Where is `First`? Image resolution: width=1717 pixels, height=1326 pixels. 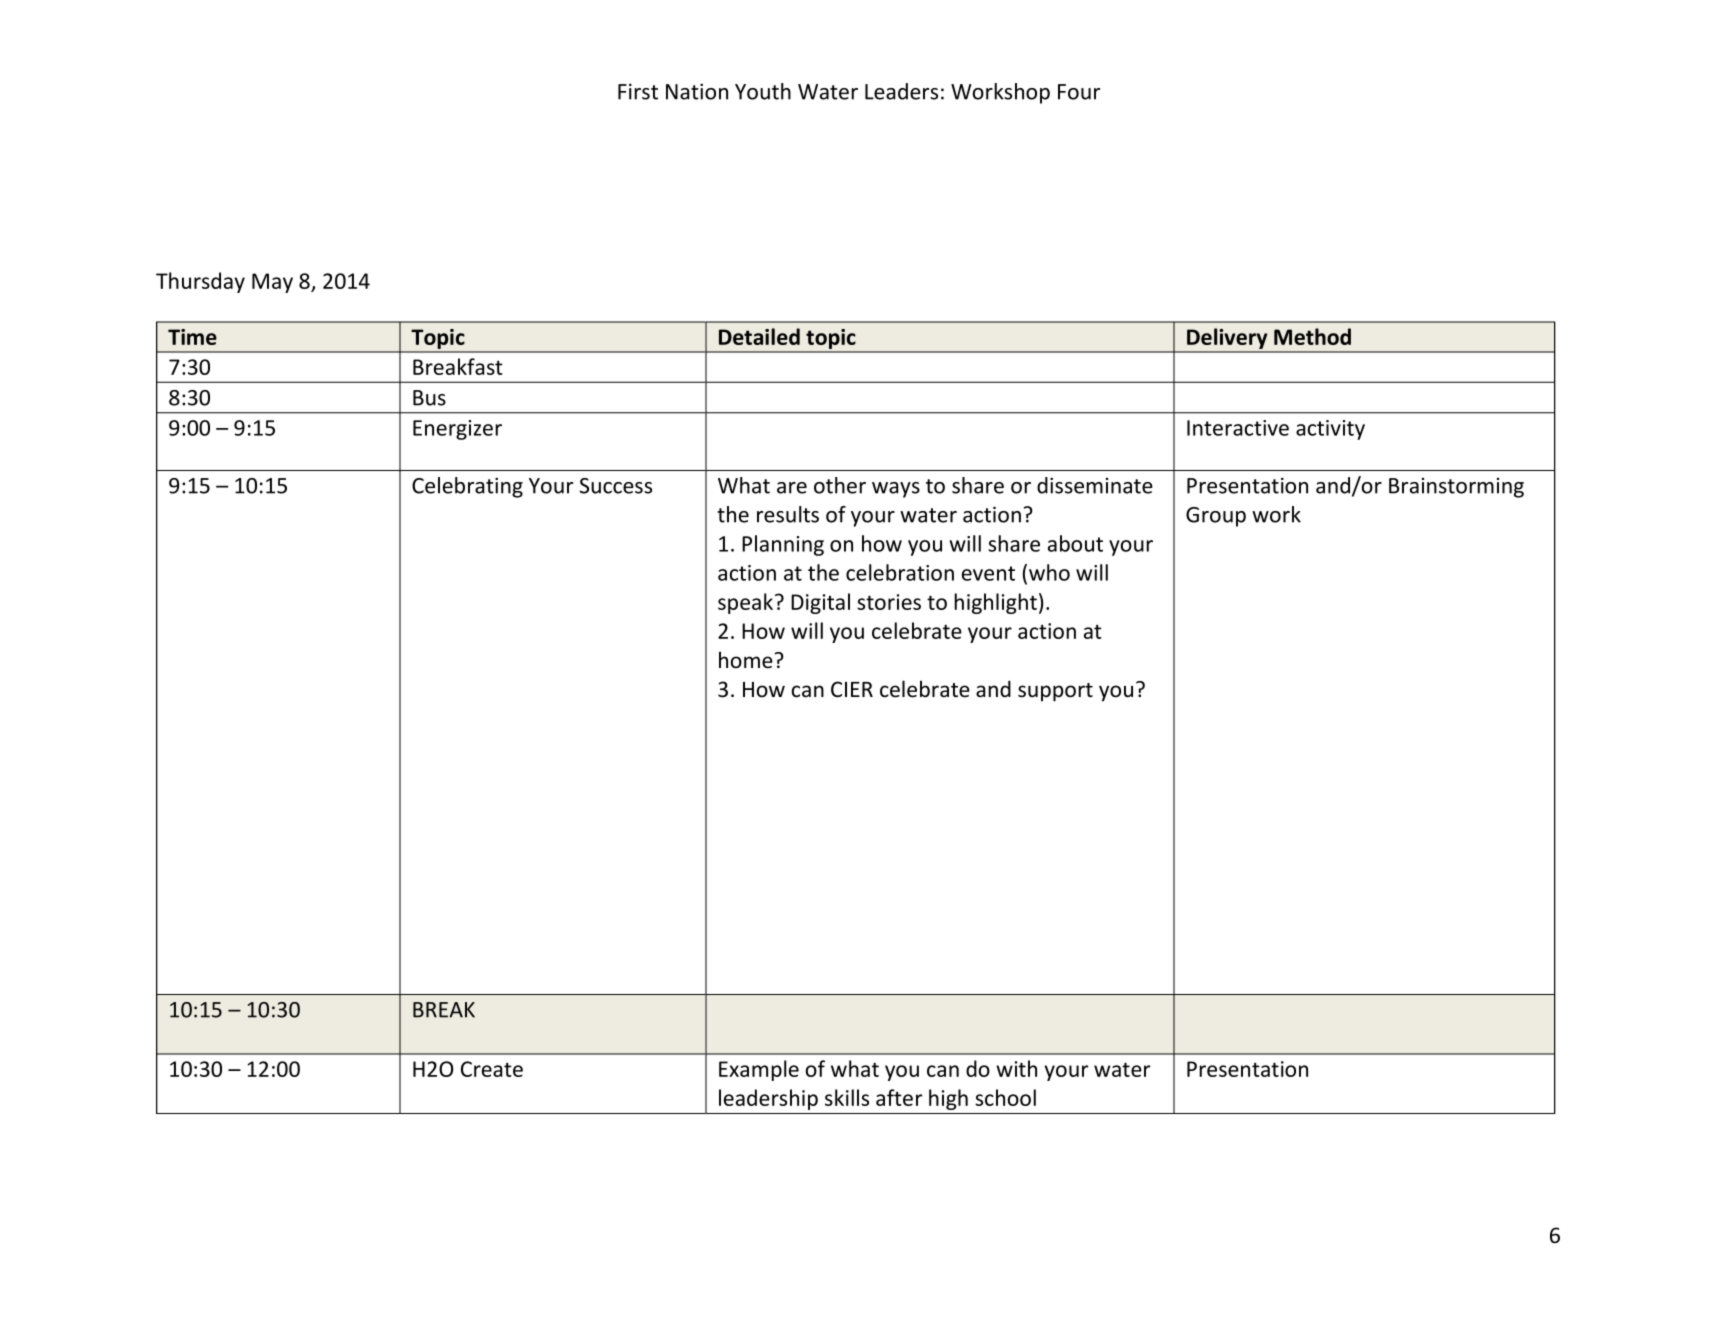
First is located at coordinates (638, 91).
